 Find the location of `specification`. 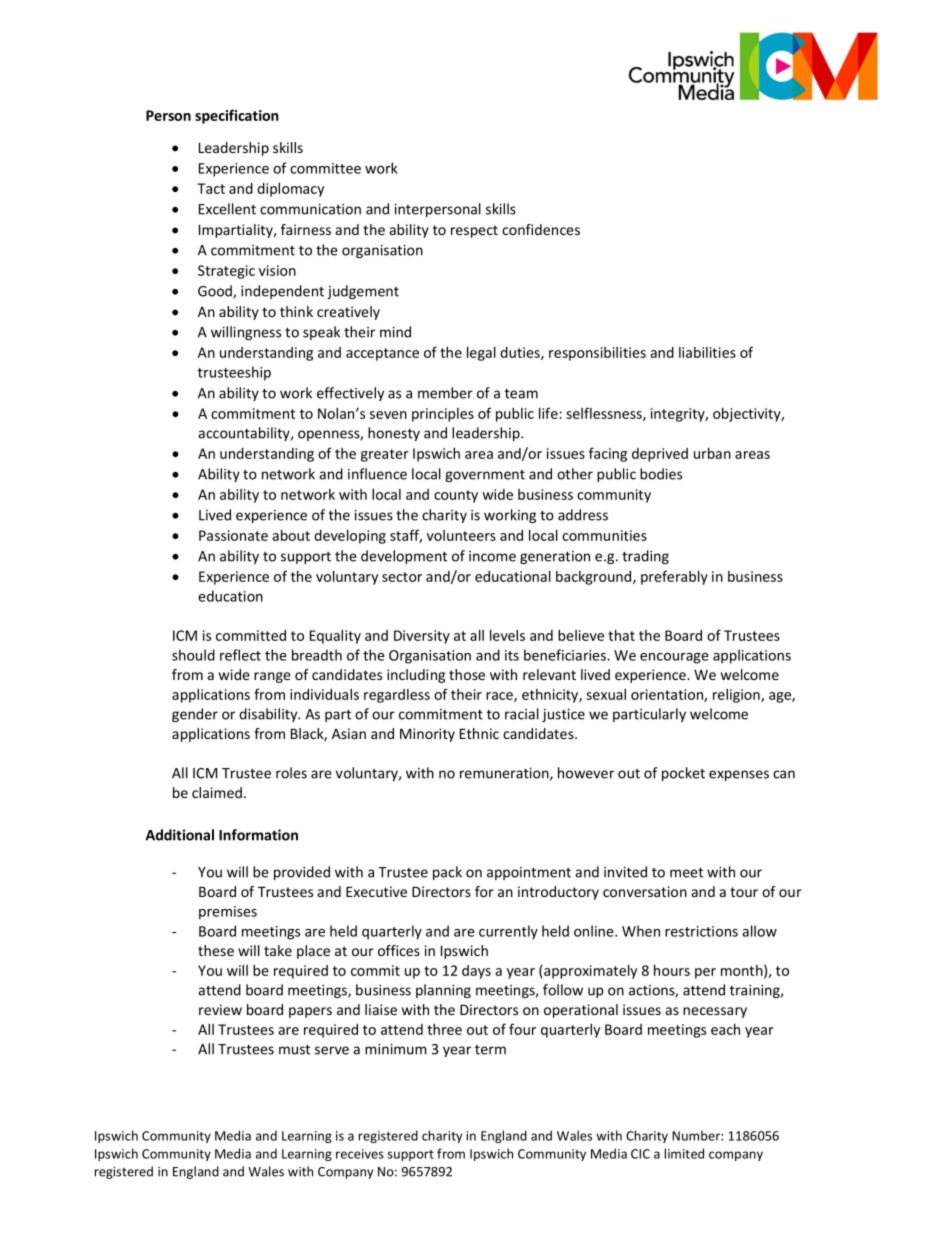

specification is located at coordinates (237, 116).
